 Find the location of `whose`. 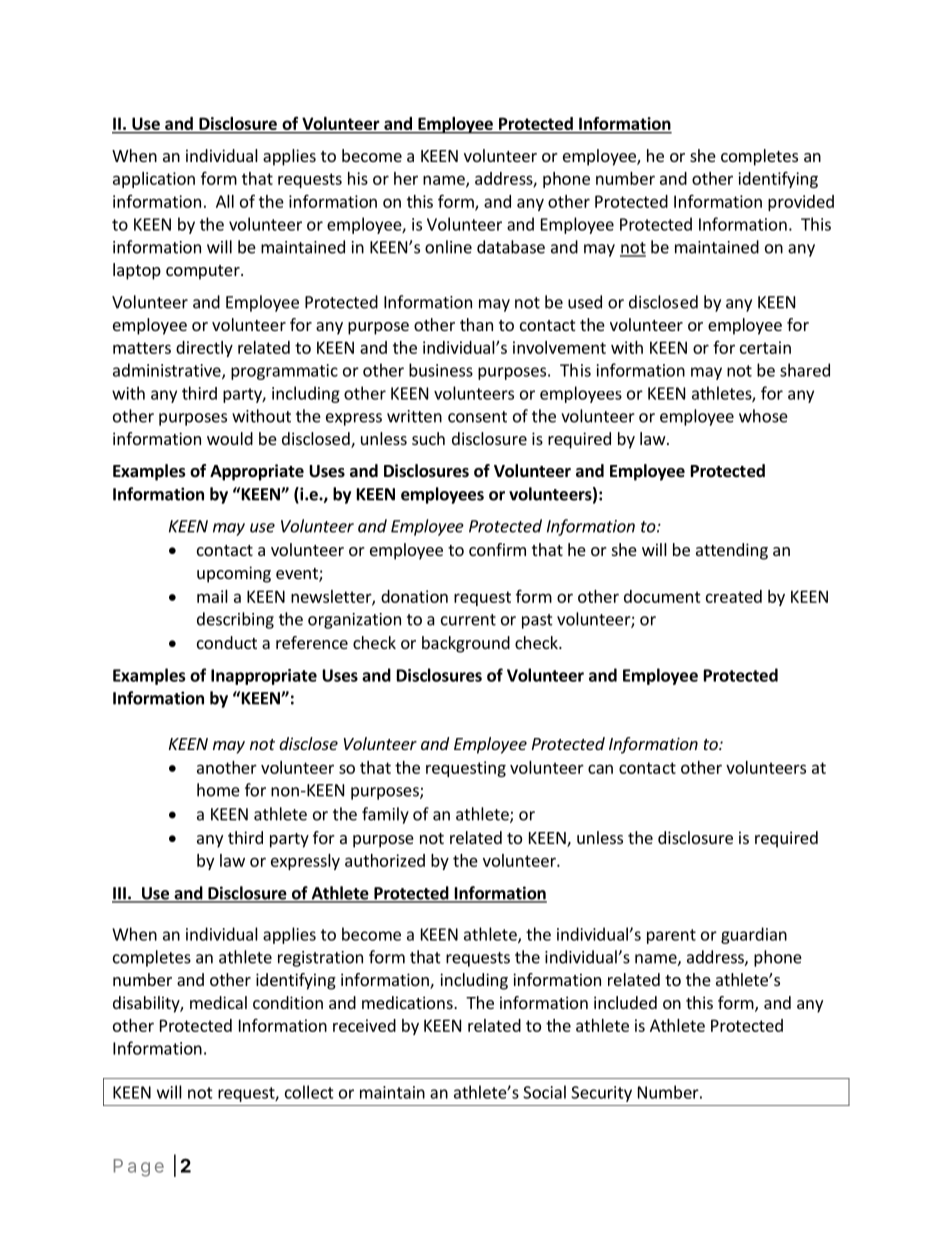

whose is located at coordinates (763, 416).
